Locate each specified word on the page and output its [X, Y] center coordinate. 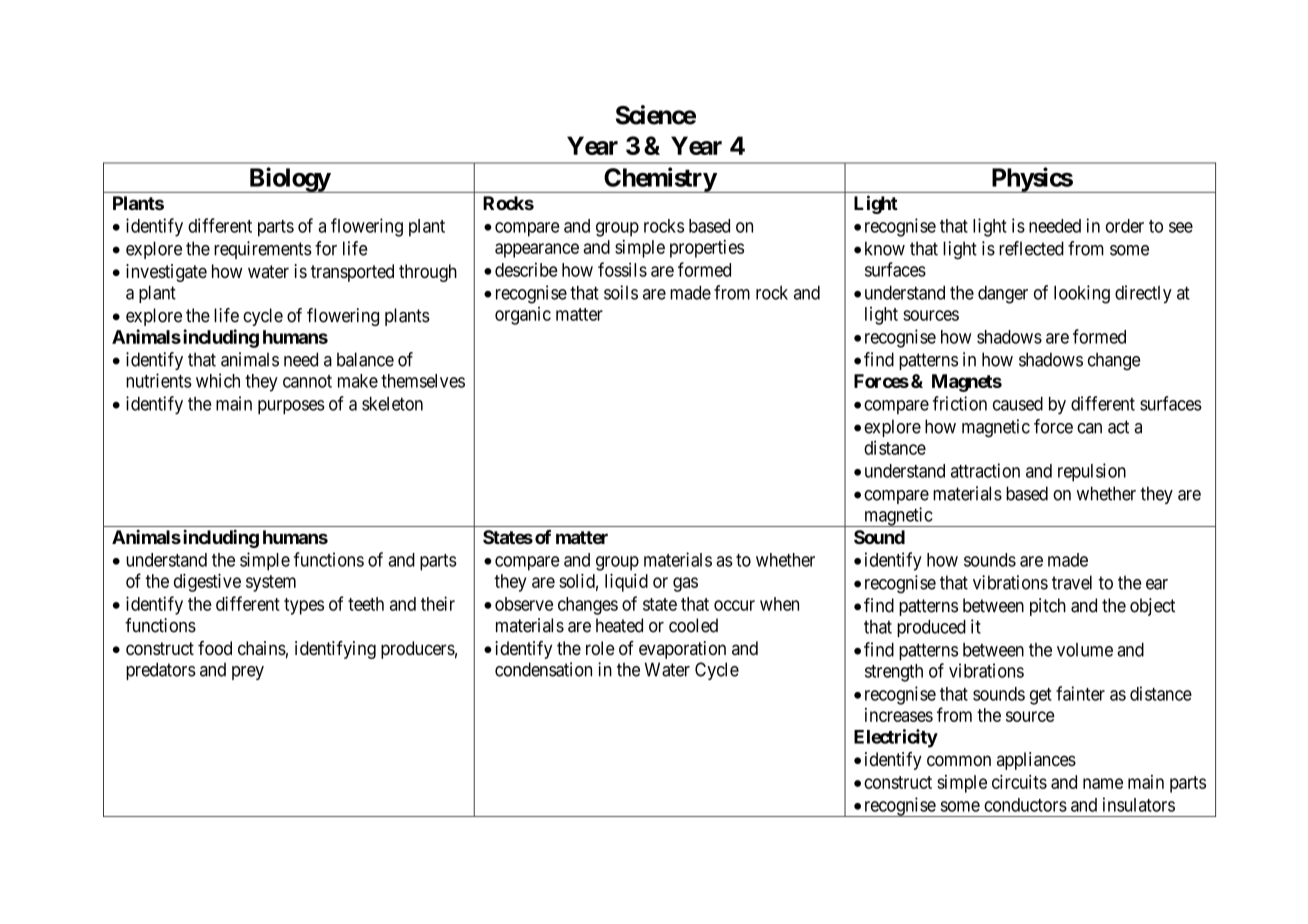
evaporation [682, 650]
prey [248, 673]
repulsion [1092, 472]
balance [365, 359]
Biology [289, 180]
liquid [626, 583]
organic [523, 316]
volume [1085, 650]
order [1125, 226]
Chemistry [659, 180]
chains [262, 648]
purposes [291, 407]
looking [1082, 294]
